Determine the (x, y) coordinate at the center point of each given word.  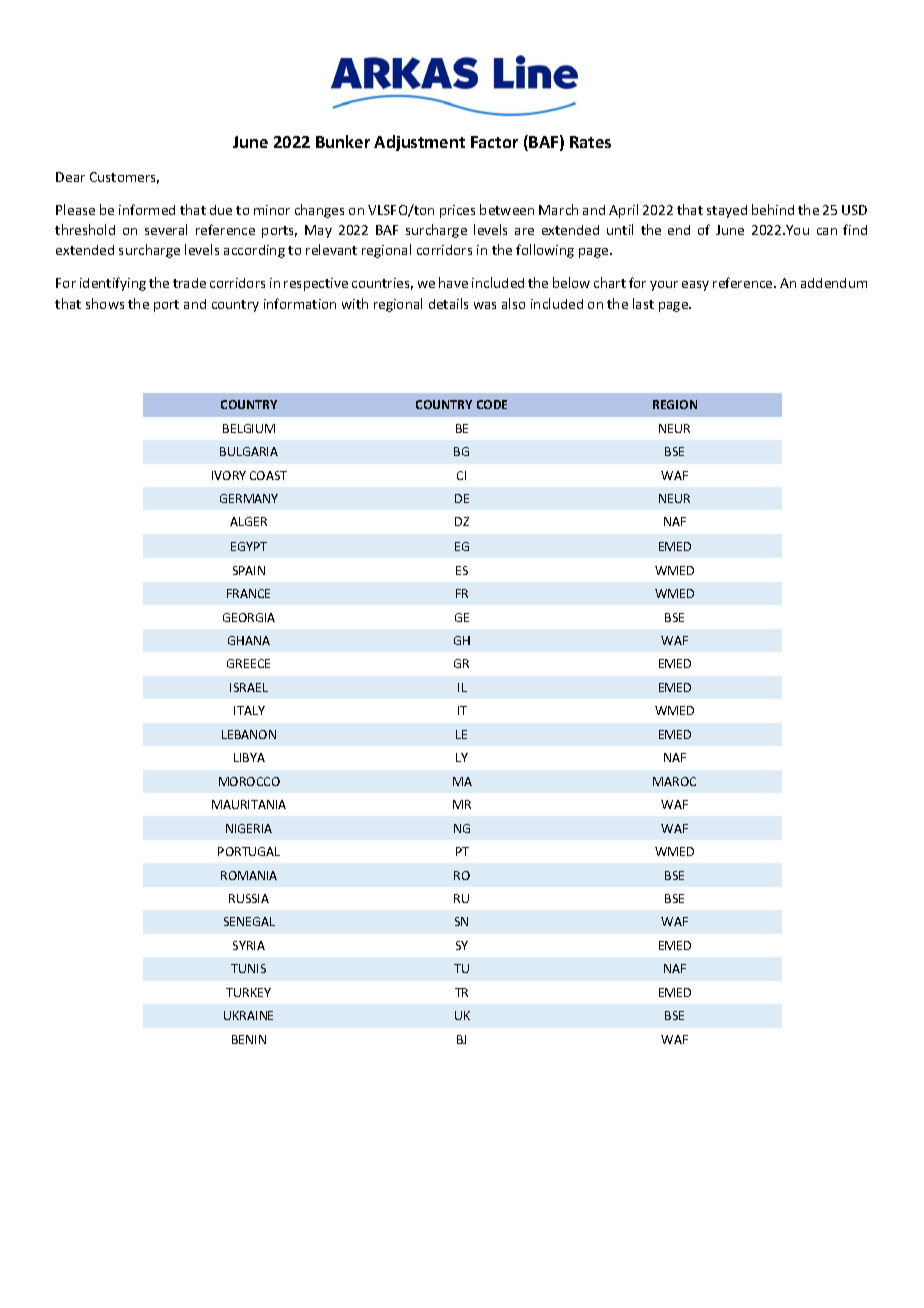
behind (773, 209)
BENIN (249, 1039)
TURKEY (248, 992)
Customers (124, 178)
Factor (494, 142)
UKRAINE (248, 1015)
